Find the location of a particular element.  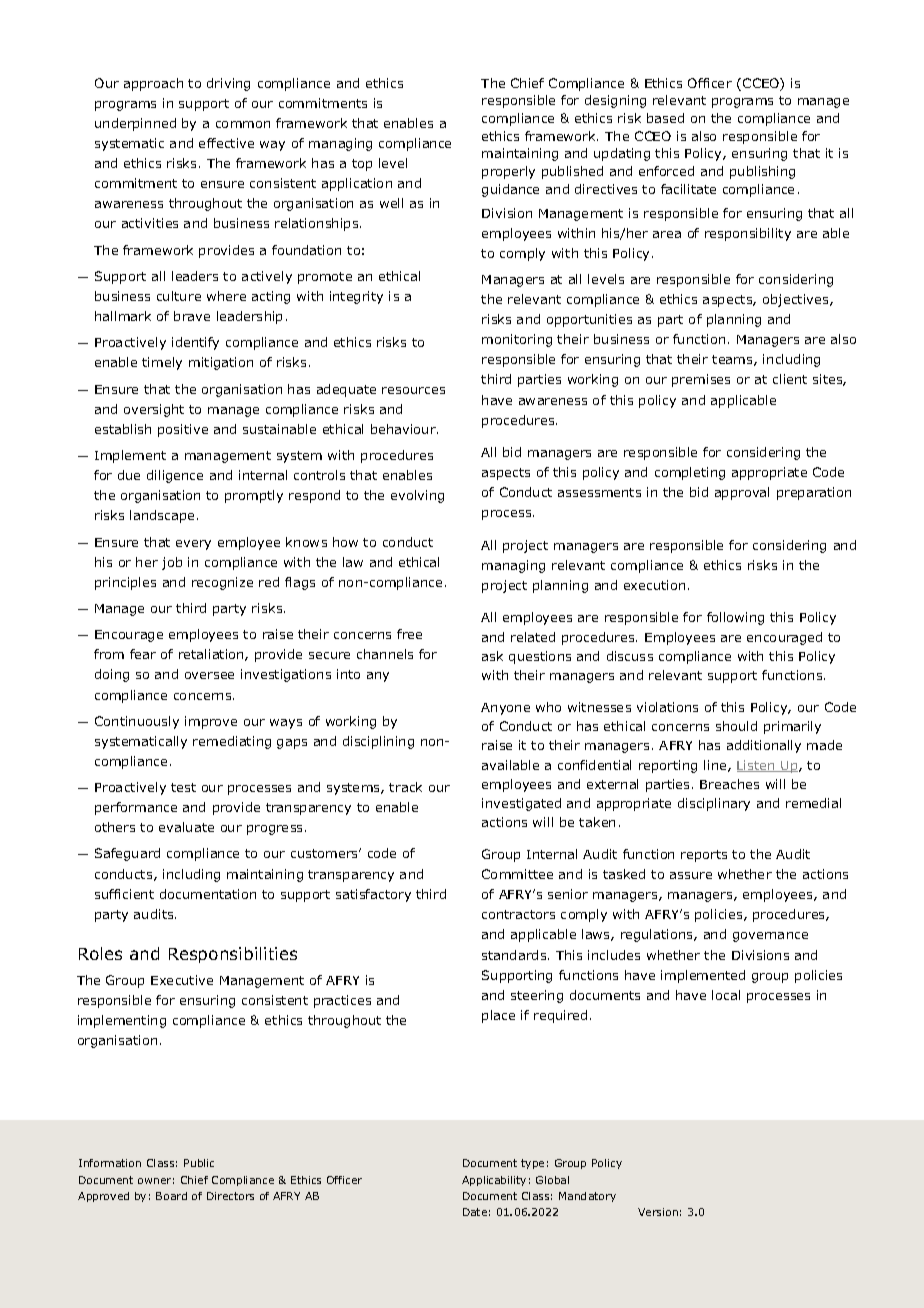

based is located at coordinates (665, 118).
